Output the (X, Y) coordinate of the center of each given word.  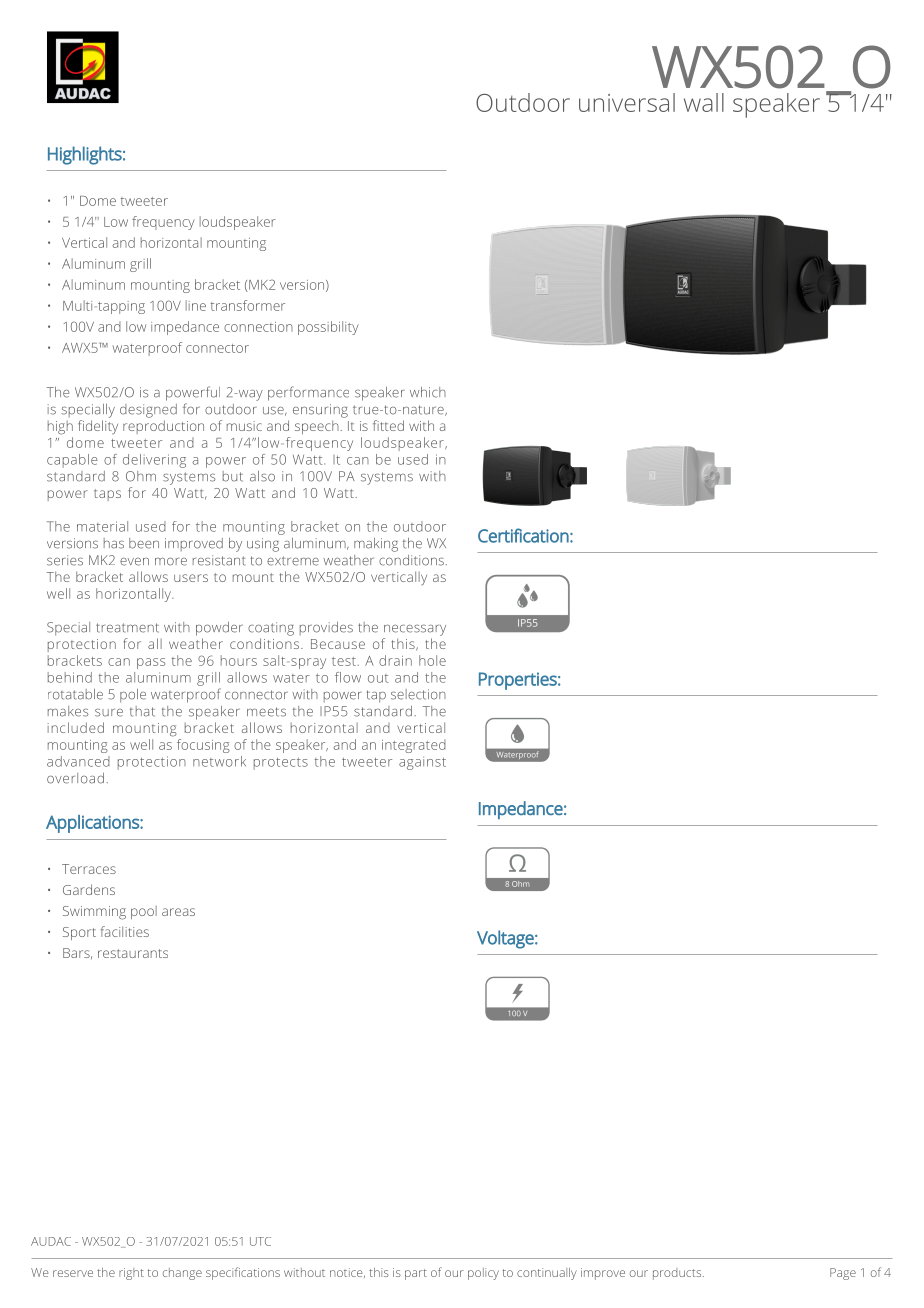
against (422, 763)
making (376, 545)
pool (144, 912)
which (428, 392)
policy (483, 1274)
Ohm (141, 476)
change (182, 1274)
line (196, 305)
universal (627, 102)
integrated (414, 746)
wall (704, 102)
